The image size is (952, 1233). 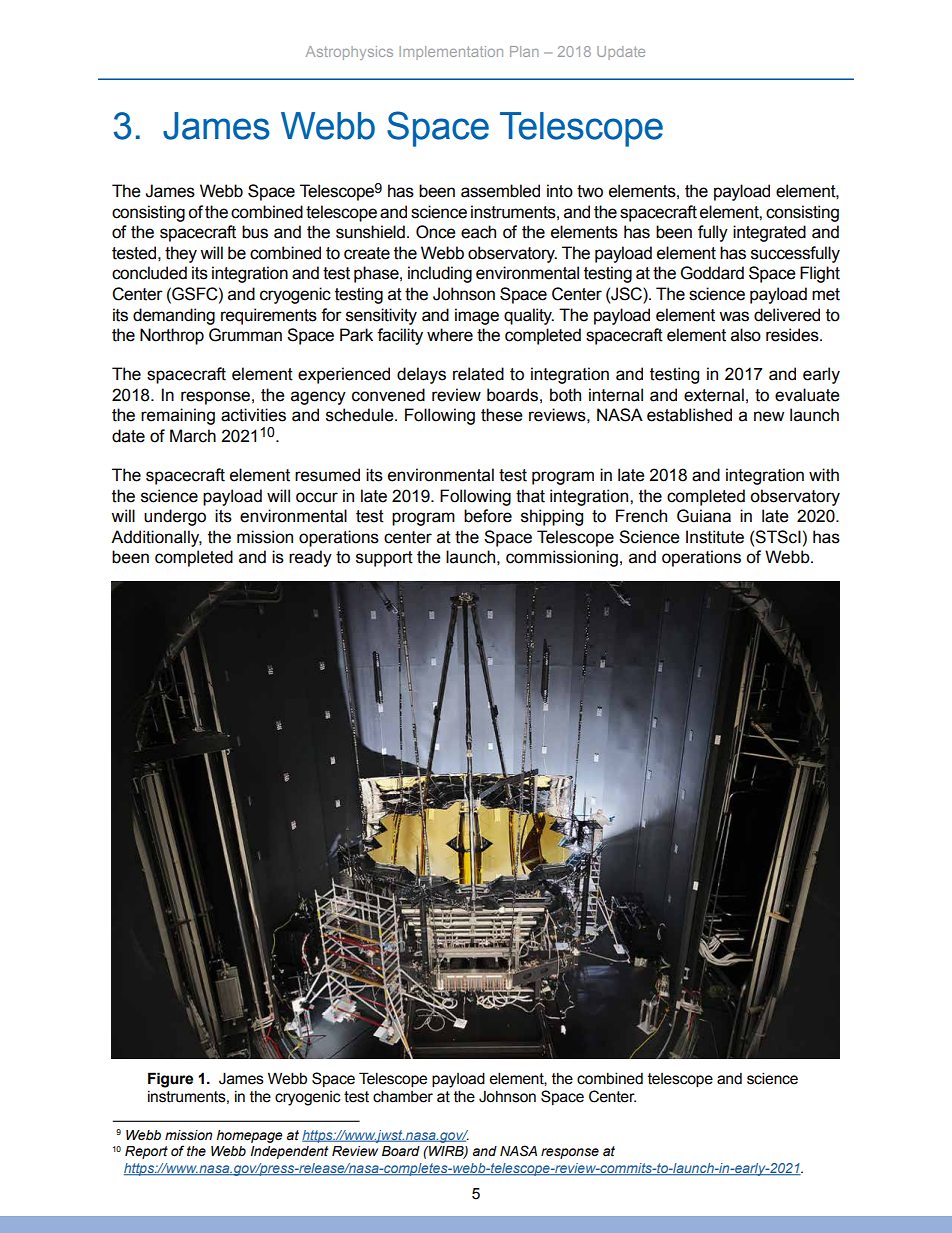 What do you see at coordinates (704, 516) in the image?
I see `Guiana` at bounding box center [704, 516].
